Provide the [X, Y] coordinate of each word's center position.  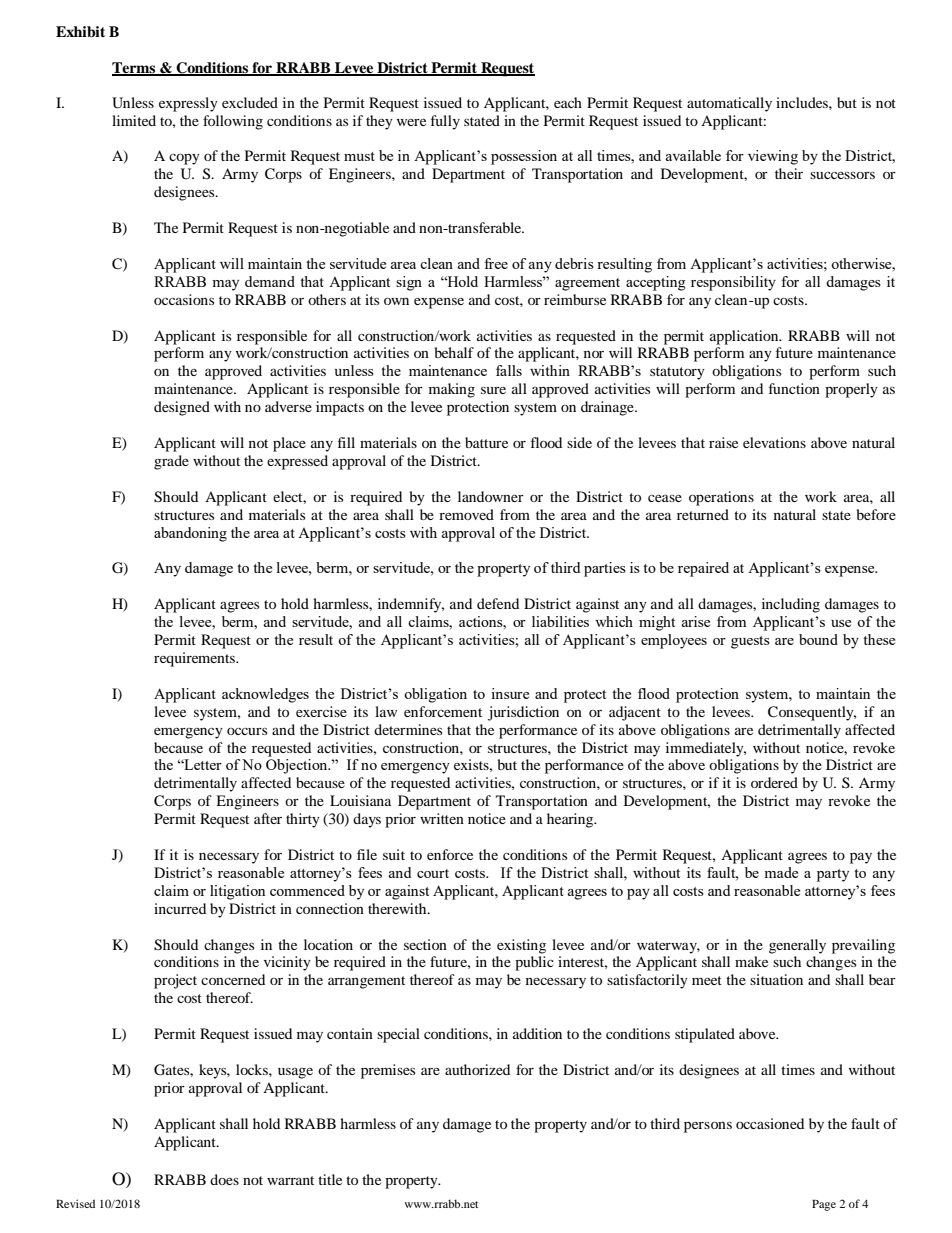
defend [498, 603]
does [224, 1179]
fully [445, 122]
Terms [134, 68]
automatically [729, 104]
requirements [196, 659]
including [791, 605]
